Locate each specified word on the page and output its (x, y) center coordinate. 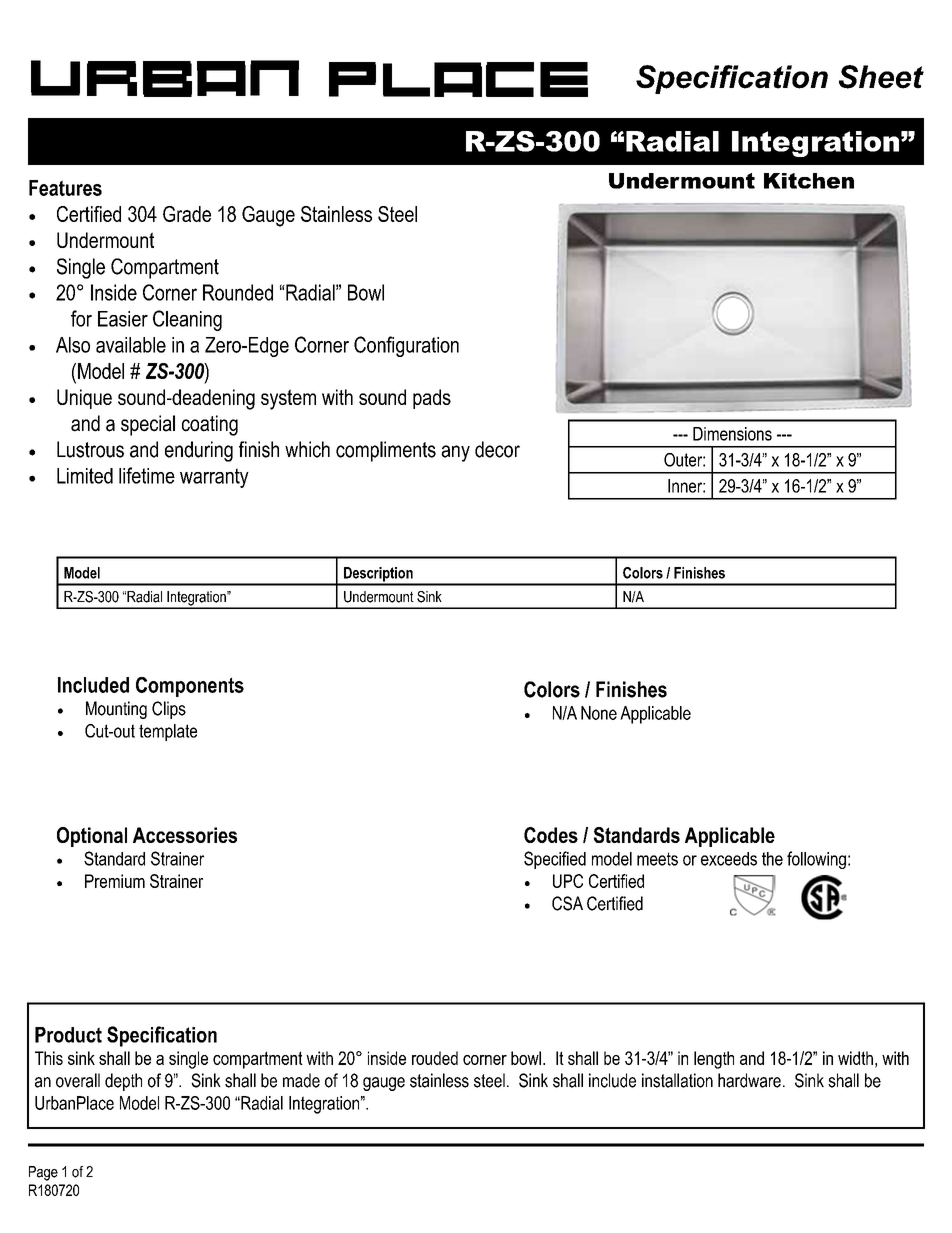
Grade (187, 214)
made (301, 1080)
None (599, 713)
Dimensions (732, 434)
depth (123, 1082)
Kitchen (809, 181)
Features (65, 188)
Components (190, 687)
